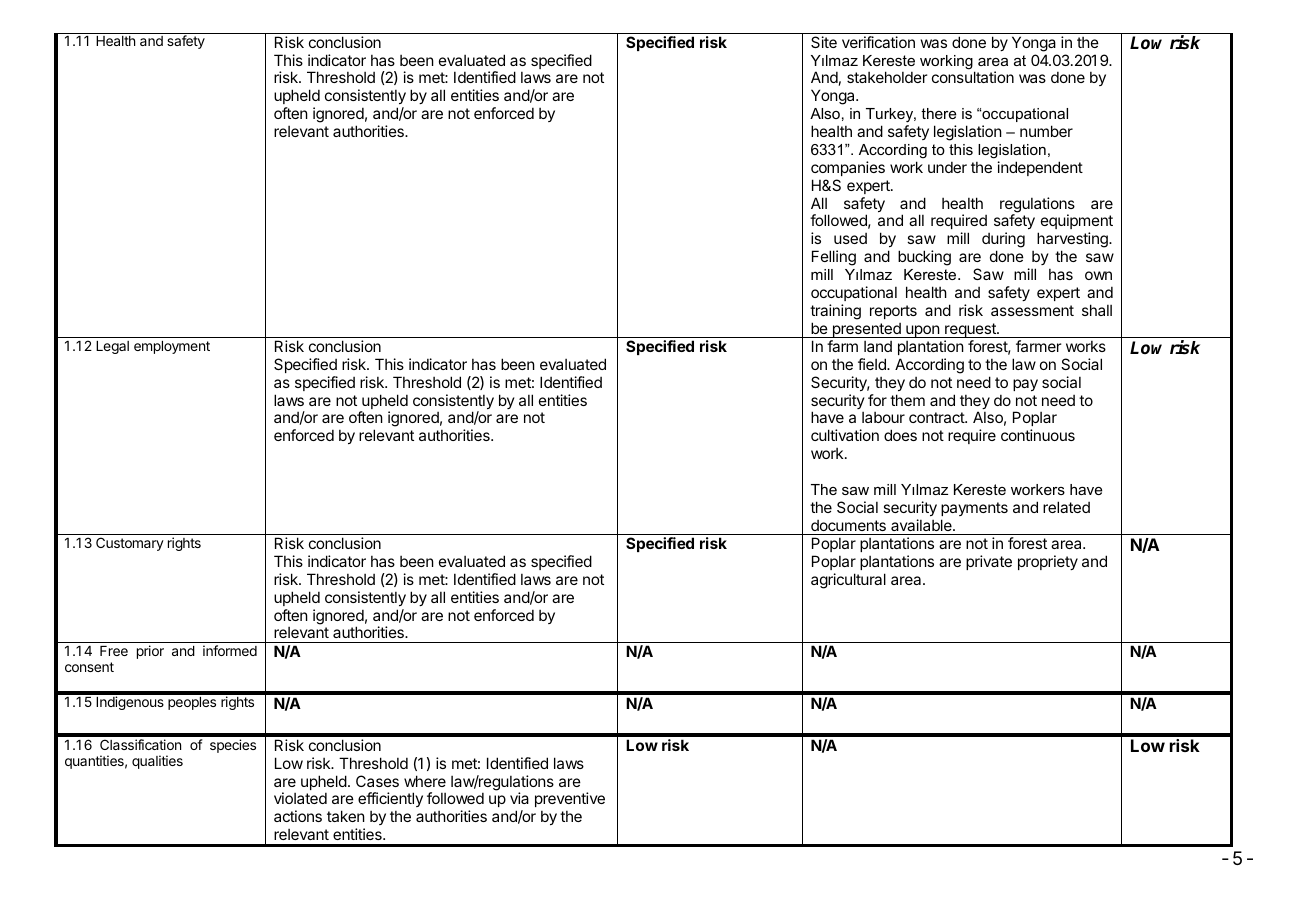 The width and height of the document is (1308, 924). Describe the element at coordinates (300, 798) in the document. I see `violated` at that location.
